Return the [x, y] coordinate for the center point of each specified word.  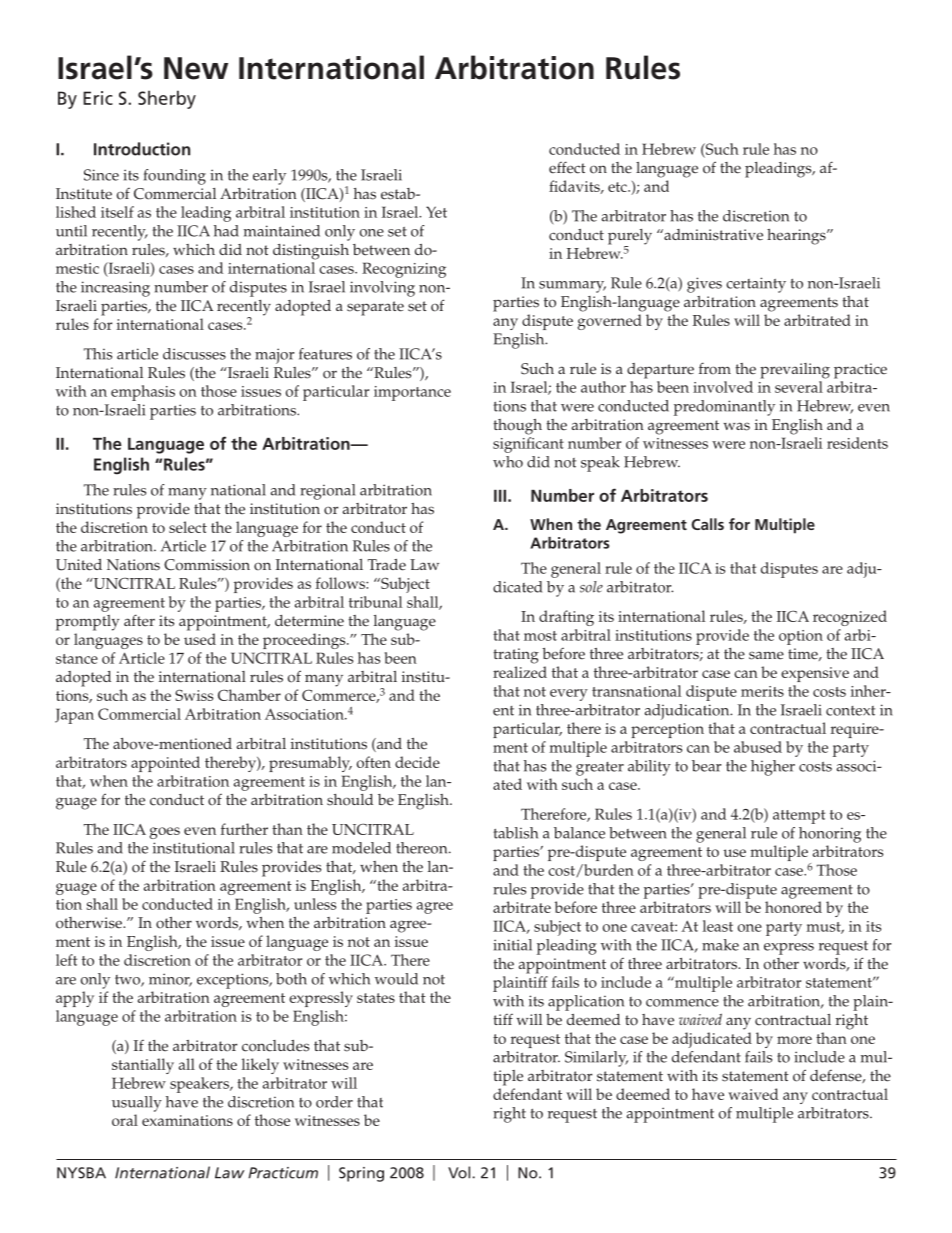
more [794, 1040]
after [139, 620]
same [766, 655]
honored [793, 907]
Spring [361, 1174]
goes [165, 833]
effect [567, 167]
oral [125, 1120]
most [540, 636]
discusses [194, 354]
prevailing [795, 371]
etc [618, 187]
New [196, 68]
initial [512, 945]
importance [412, 393]
